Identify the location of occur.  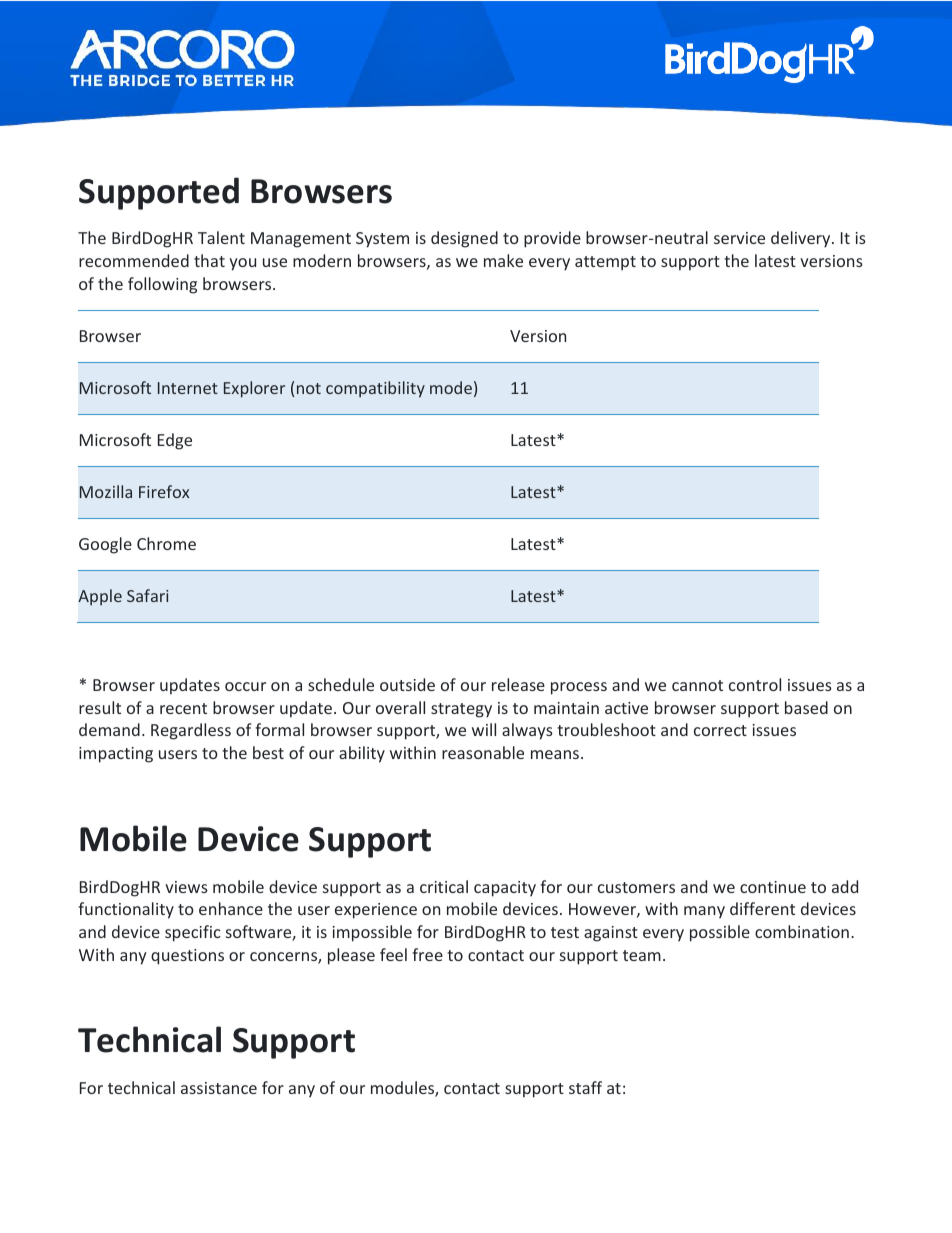
(245, 686).
